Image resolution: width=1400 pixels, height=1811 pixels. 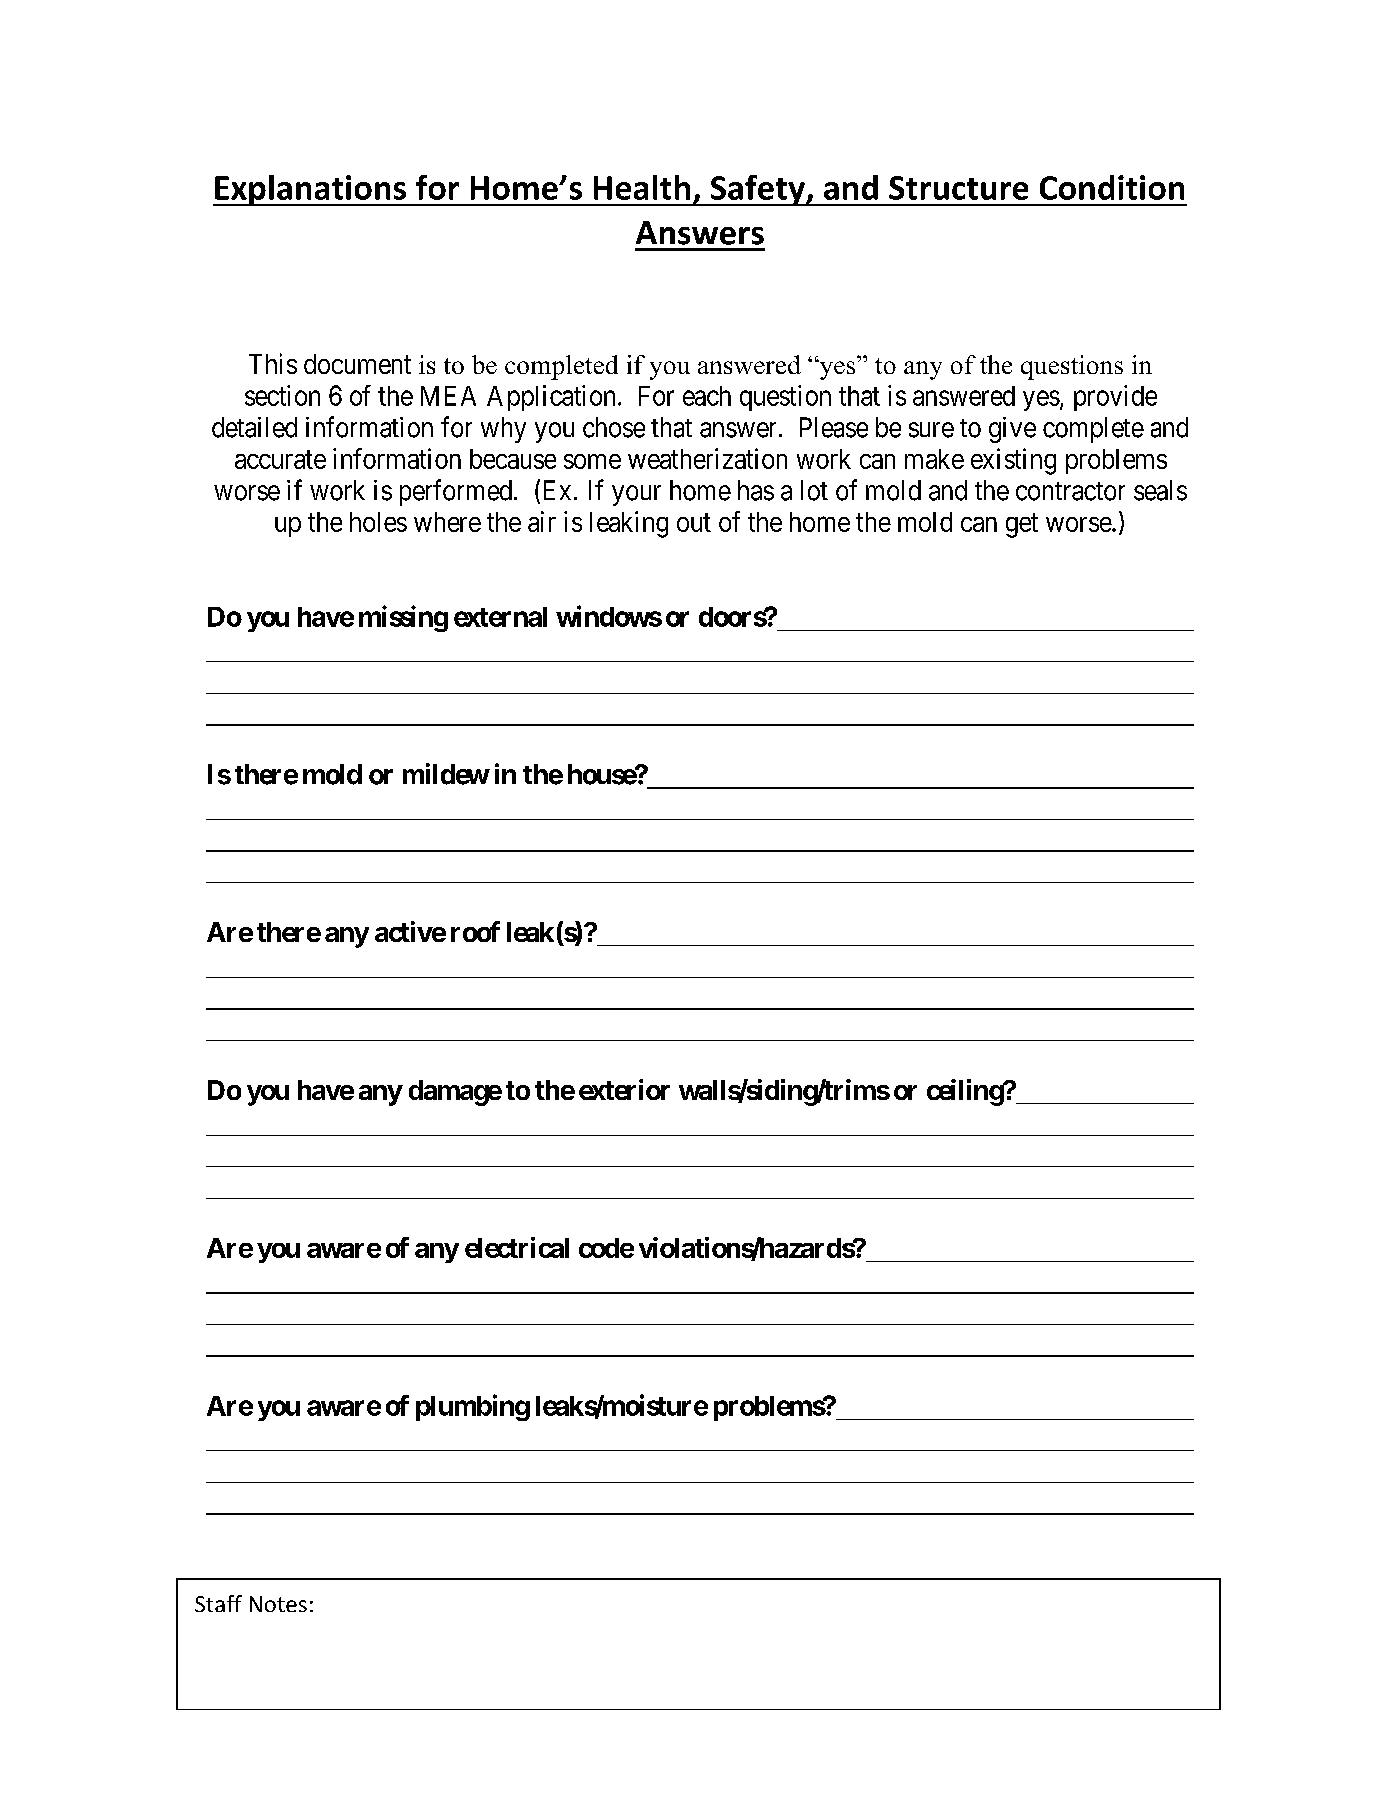 What do you see at coordinates (624, 1089) in the document?
I see `exterior` at bounding box center [624, 1089].
